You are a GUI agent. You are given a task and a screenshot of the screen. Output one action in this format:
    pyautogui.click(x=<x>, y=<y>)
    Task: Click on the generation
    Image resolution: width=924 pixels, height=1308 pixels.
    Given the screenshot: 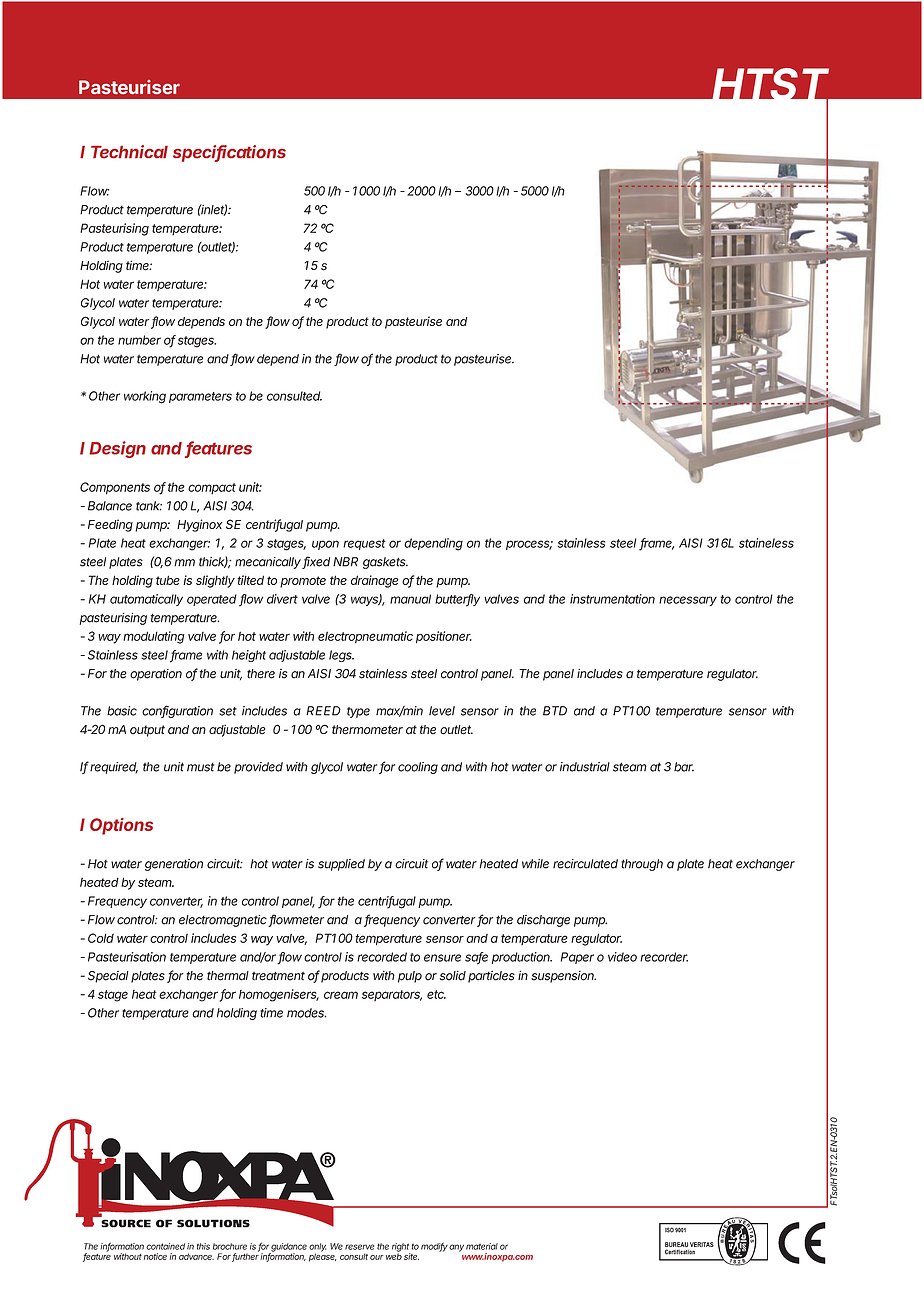 What is the action you would take?
    pyautogui.click(x=174, y=865)
